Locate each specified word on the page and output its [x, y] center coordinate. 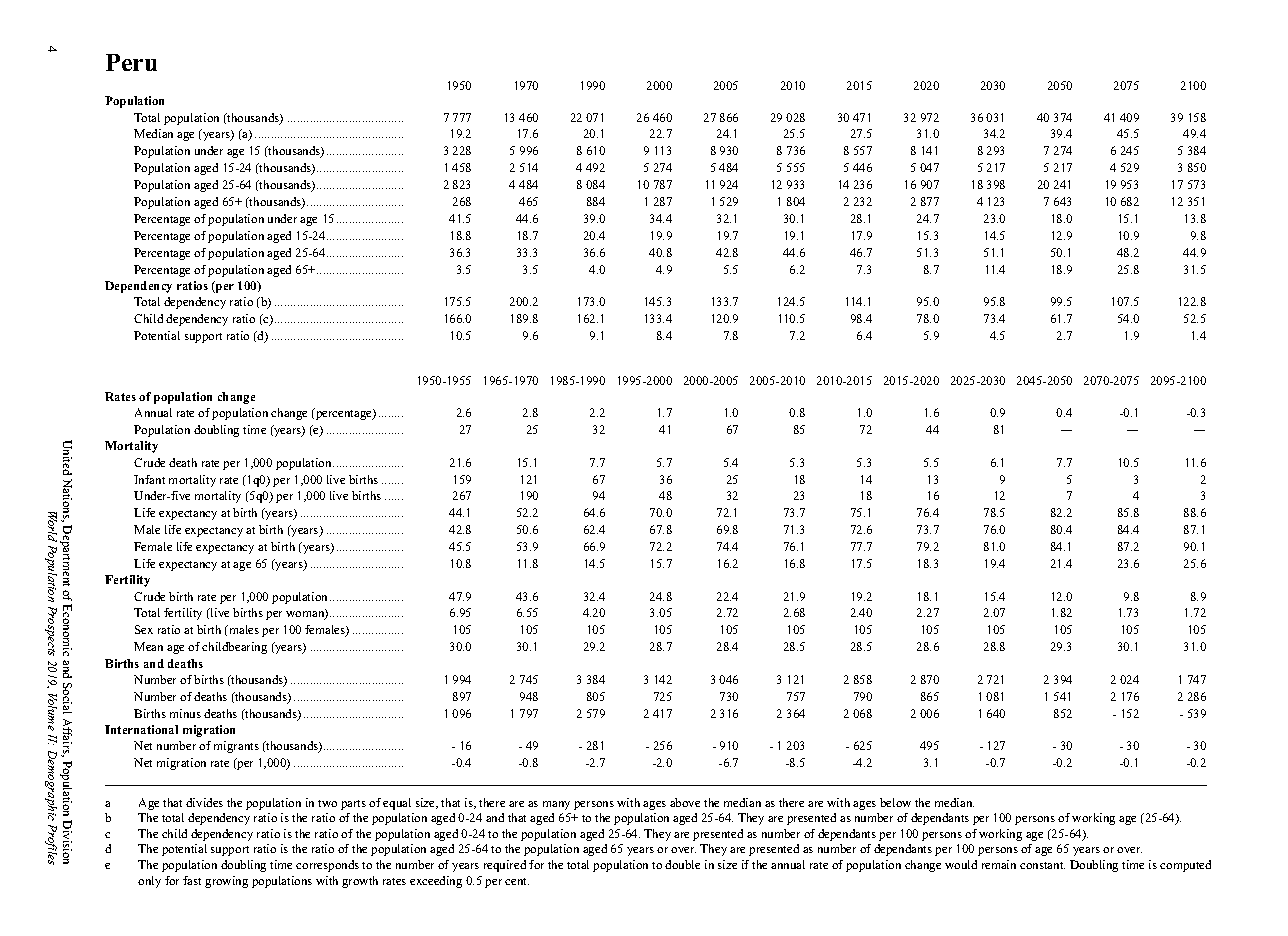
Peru [131, 62]
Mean [148, 646]
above [685, 802]
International [141, 729]
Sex [144, 629]
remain [999, 864]
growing [226, 882]
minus [185, 713]
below [895, 802]
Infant [149, 479]
